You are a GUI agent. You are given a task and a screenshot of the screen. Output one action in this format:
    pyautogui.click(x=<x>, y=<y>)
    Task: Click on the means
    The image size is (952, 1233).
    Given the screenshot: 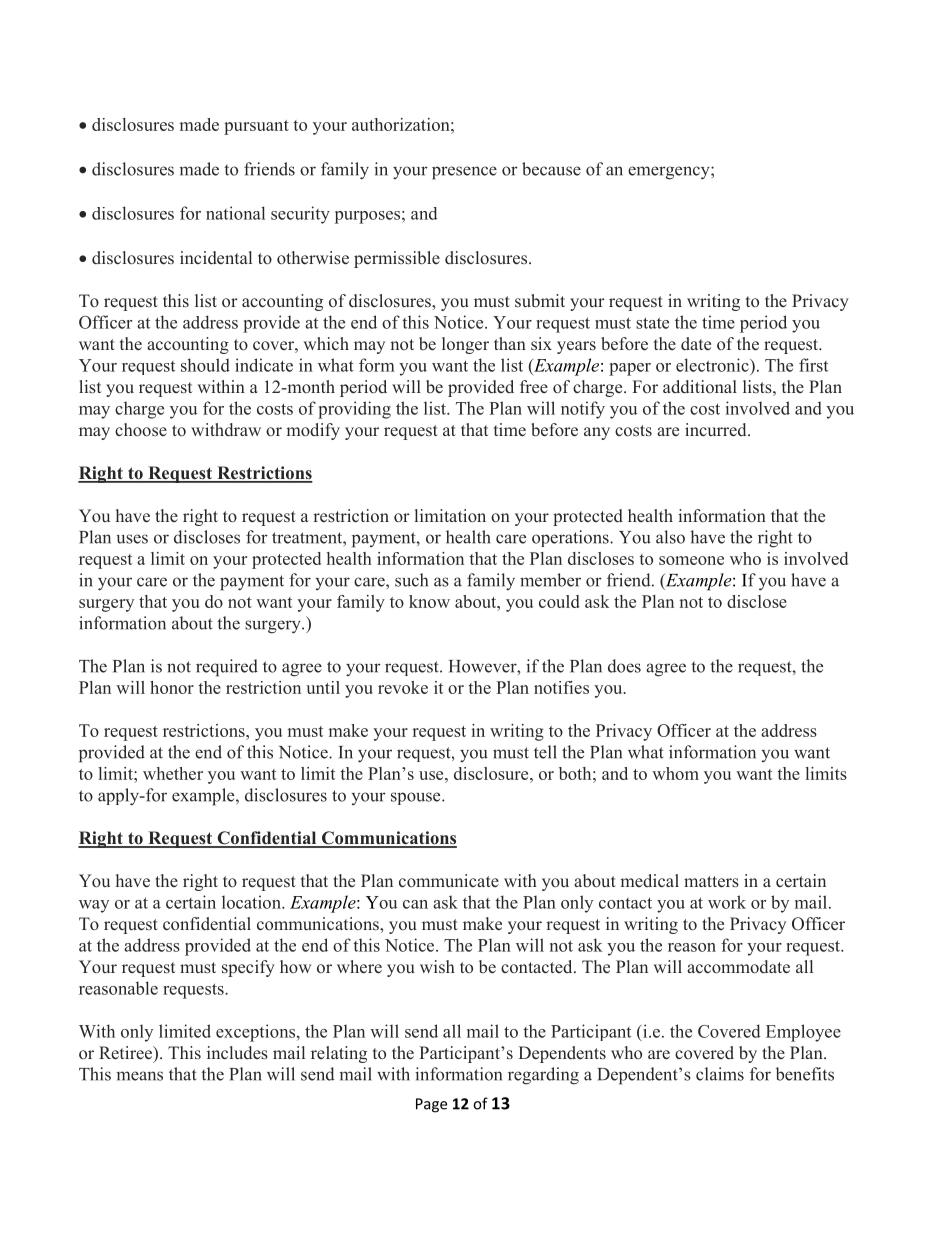 What is the action you would take?
    pyautogui.click(x=140, y=1076)
